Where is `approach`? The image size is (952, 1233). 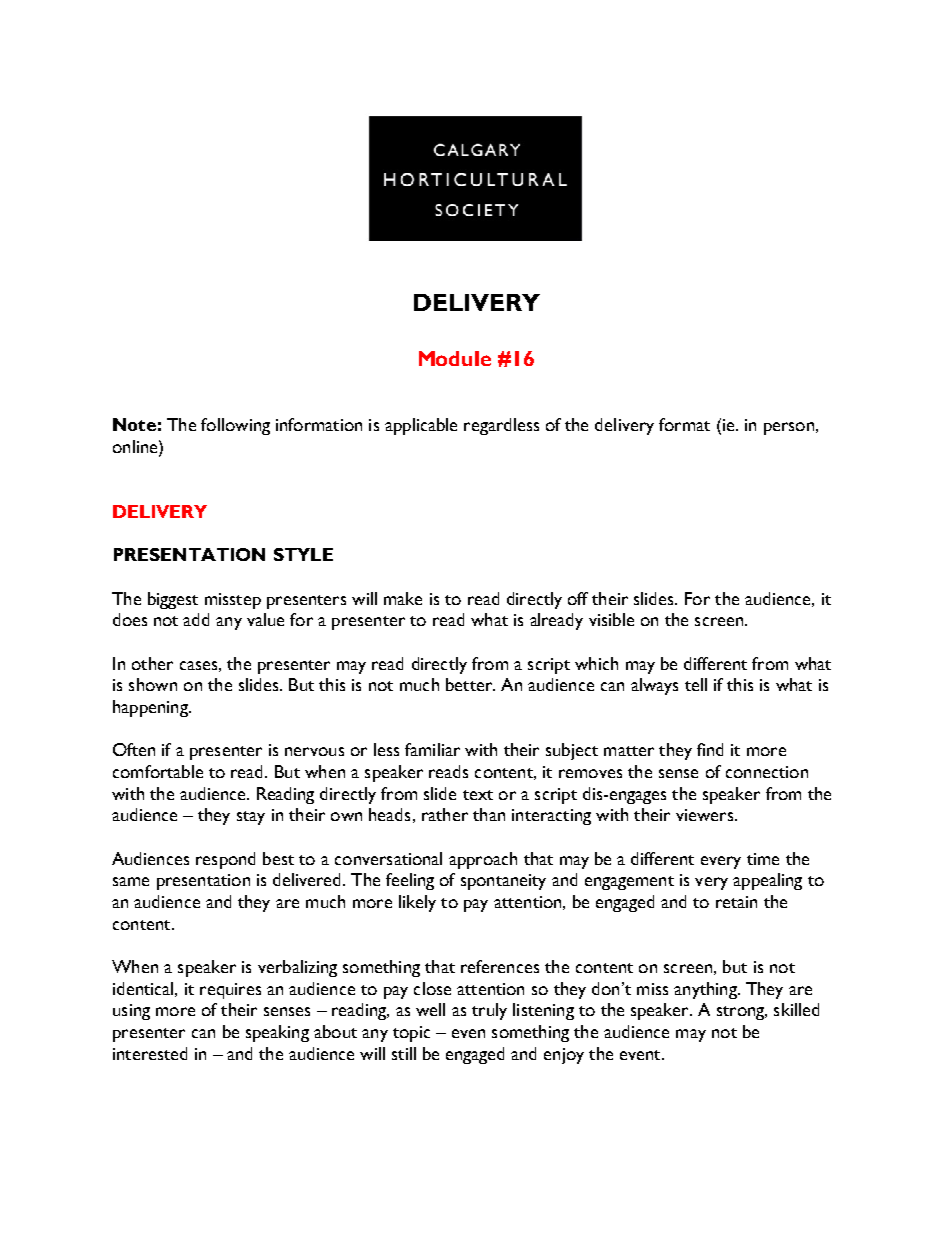
approach is located at coordinates (483, 860).
